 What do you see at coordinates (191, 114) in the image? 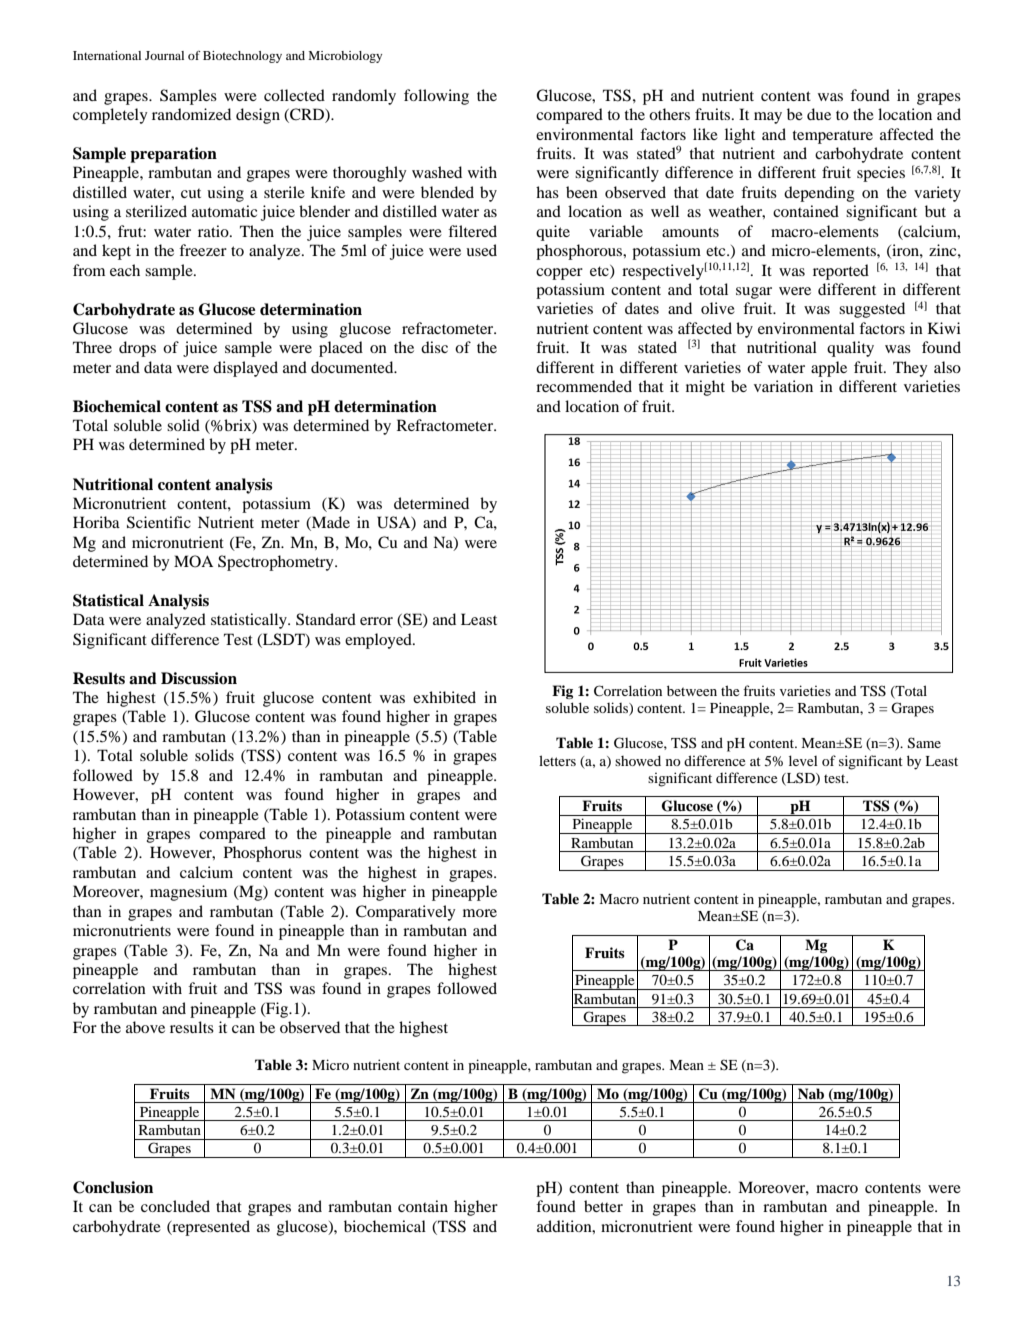
I see `randomized` at bounding box center [191, 114].
